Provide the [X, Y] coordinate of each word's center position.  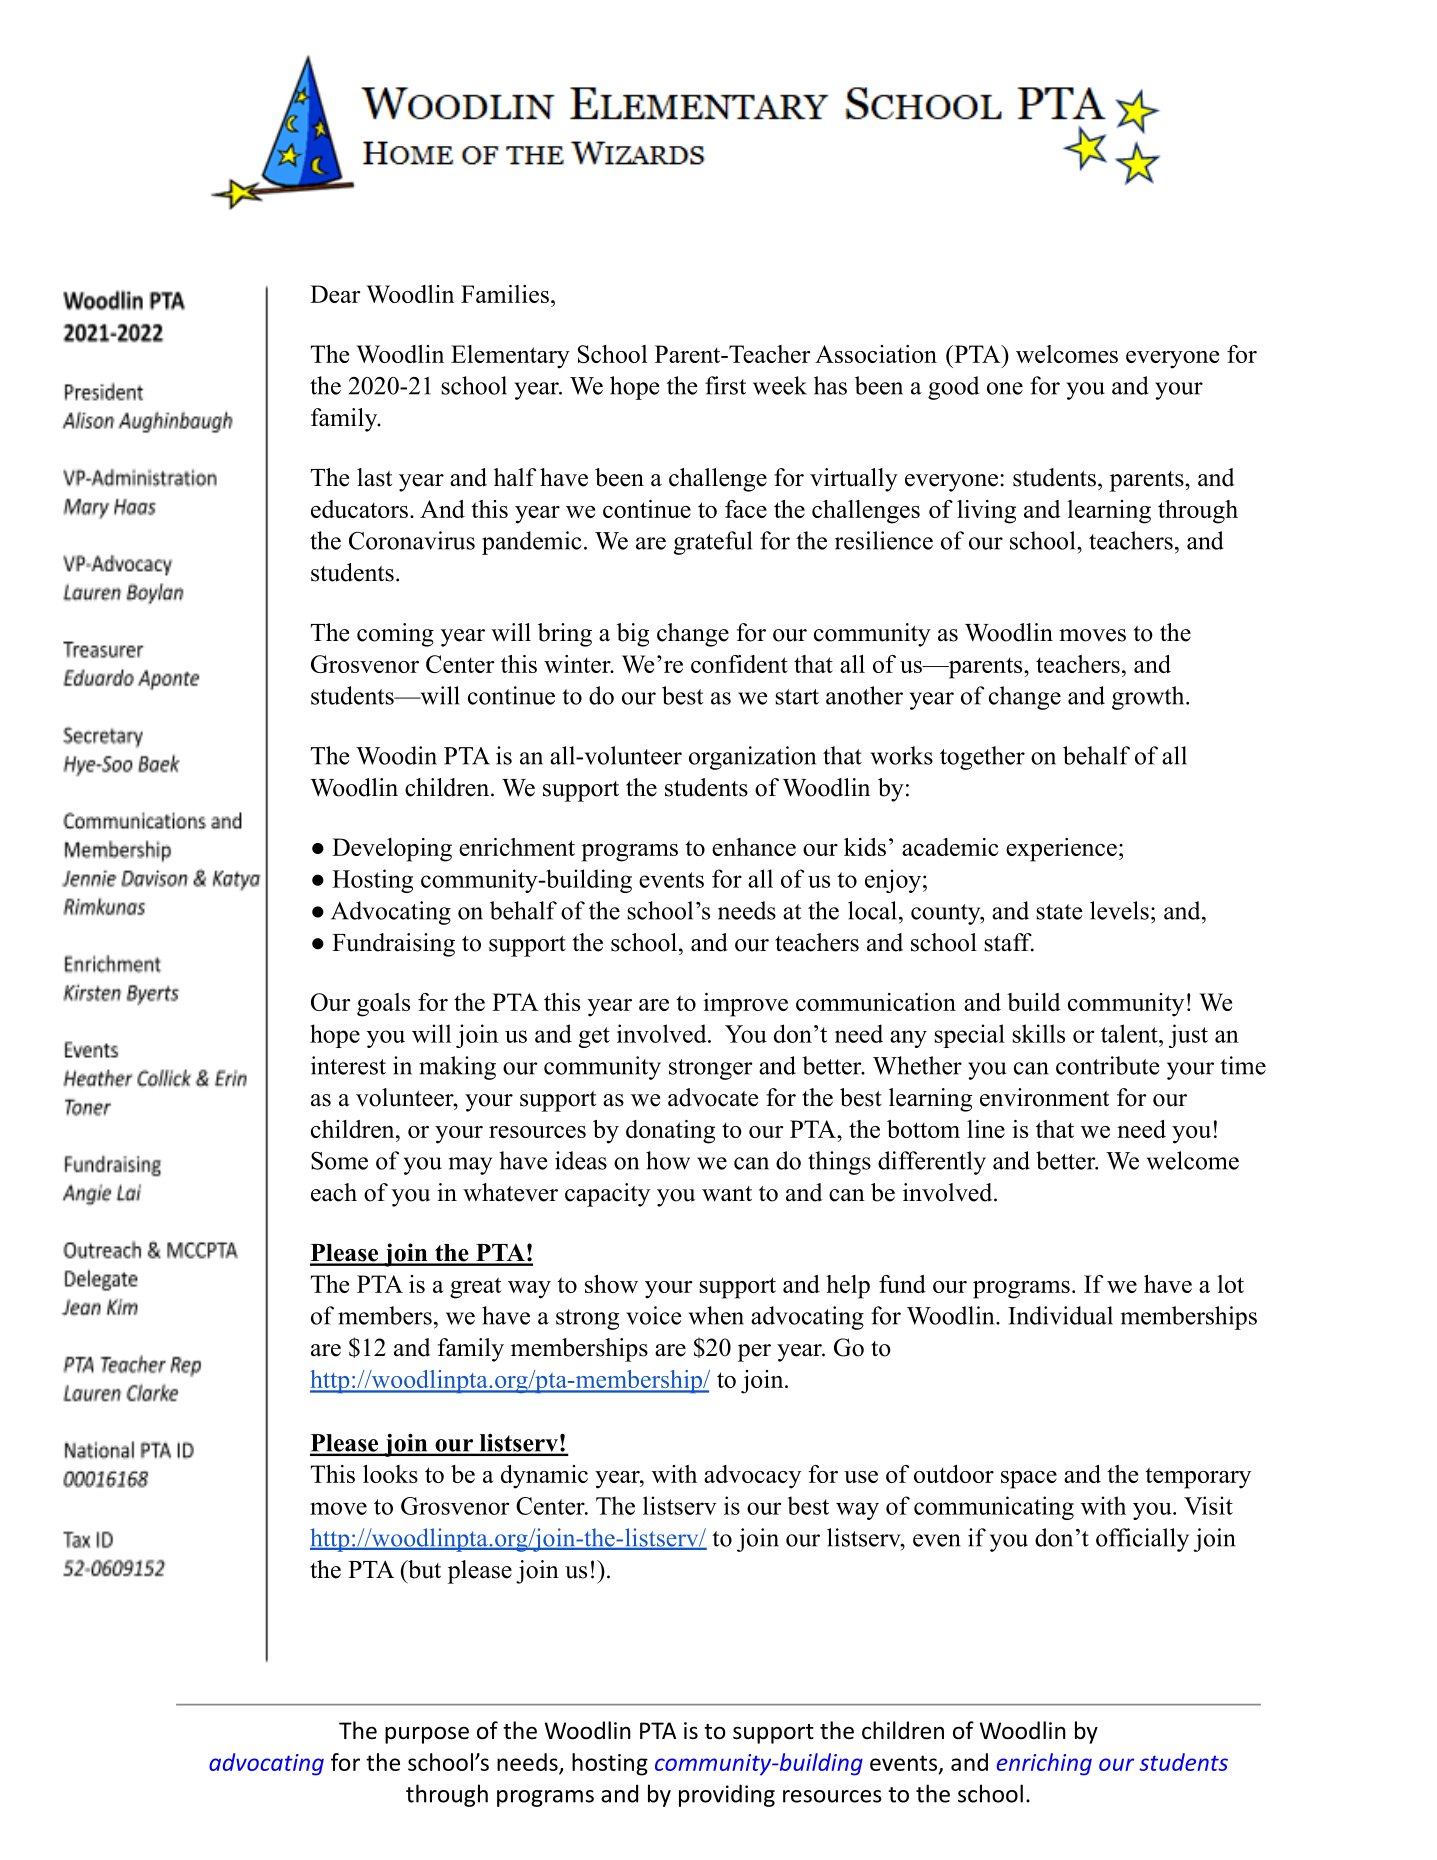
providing [727, 1795]
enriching [1044, 1764]
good [953, 388]
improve [745, 1005]
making [457, 1068]
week [780, 385]
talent [1130, 1033]
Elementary [510, 357]
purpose [427, 1735]
